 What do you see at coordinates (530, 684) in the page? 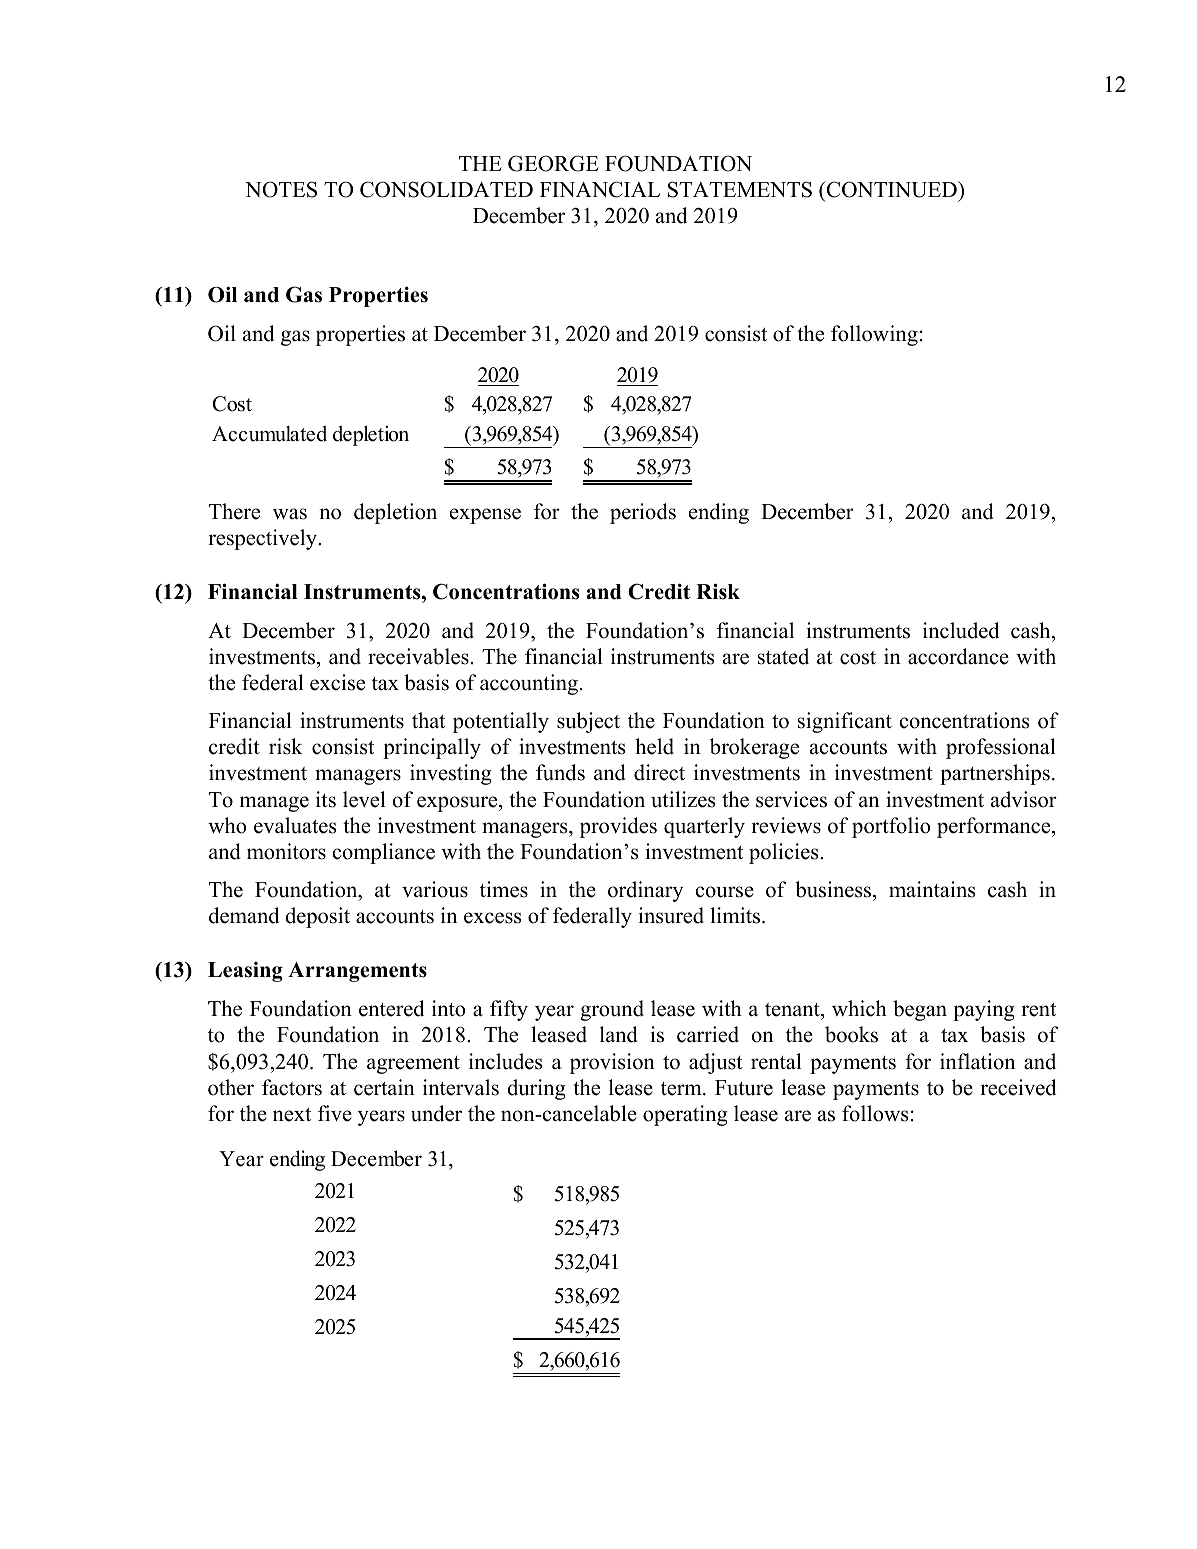
I see `accounting` at bounding box center [530, 684].
